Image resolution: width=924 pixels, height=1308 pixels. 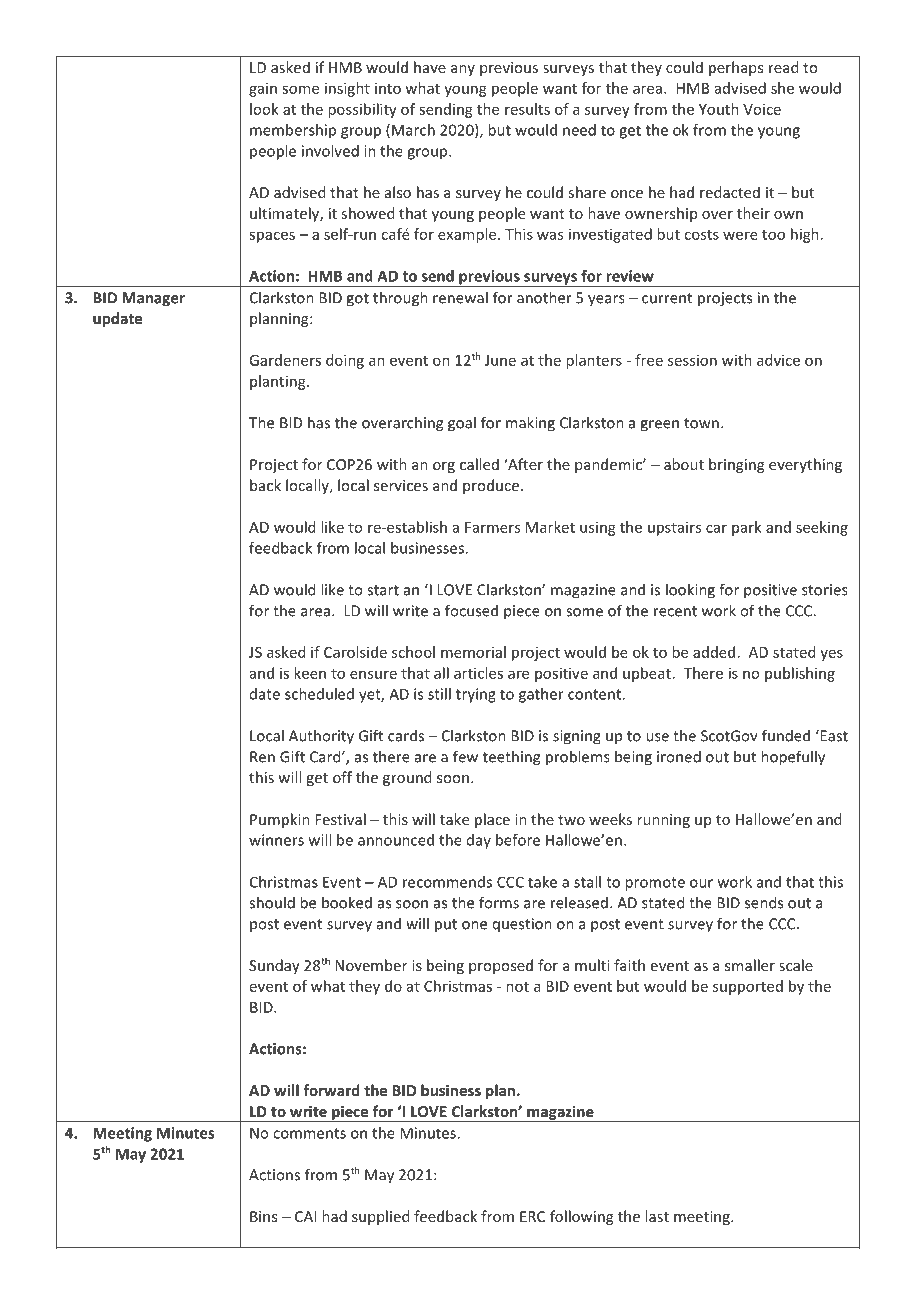 I want to click on Voice, so click(x=762, y=109).
